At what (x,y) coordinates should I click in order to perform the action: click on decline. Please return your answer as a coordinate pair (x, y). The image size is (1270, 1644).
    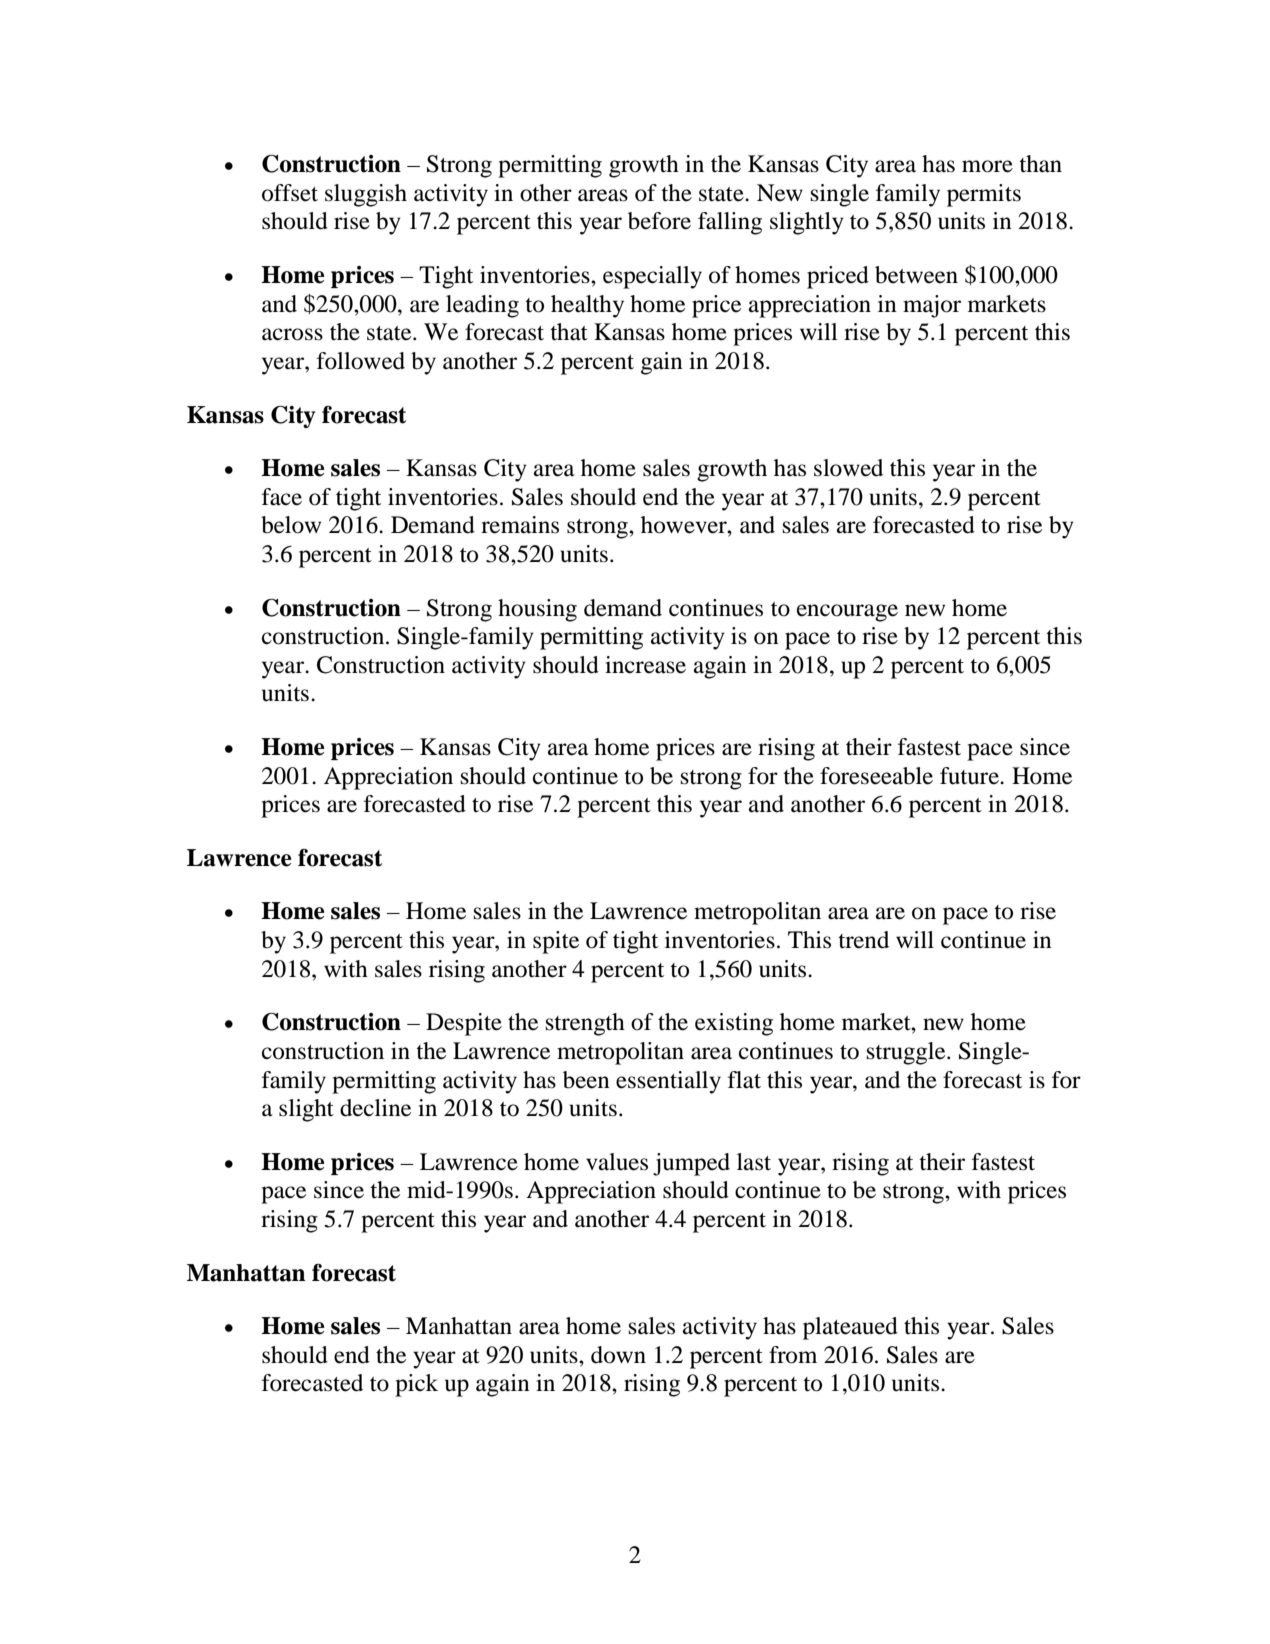
    Looking at the image, I should click on (375, 1108).
